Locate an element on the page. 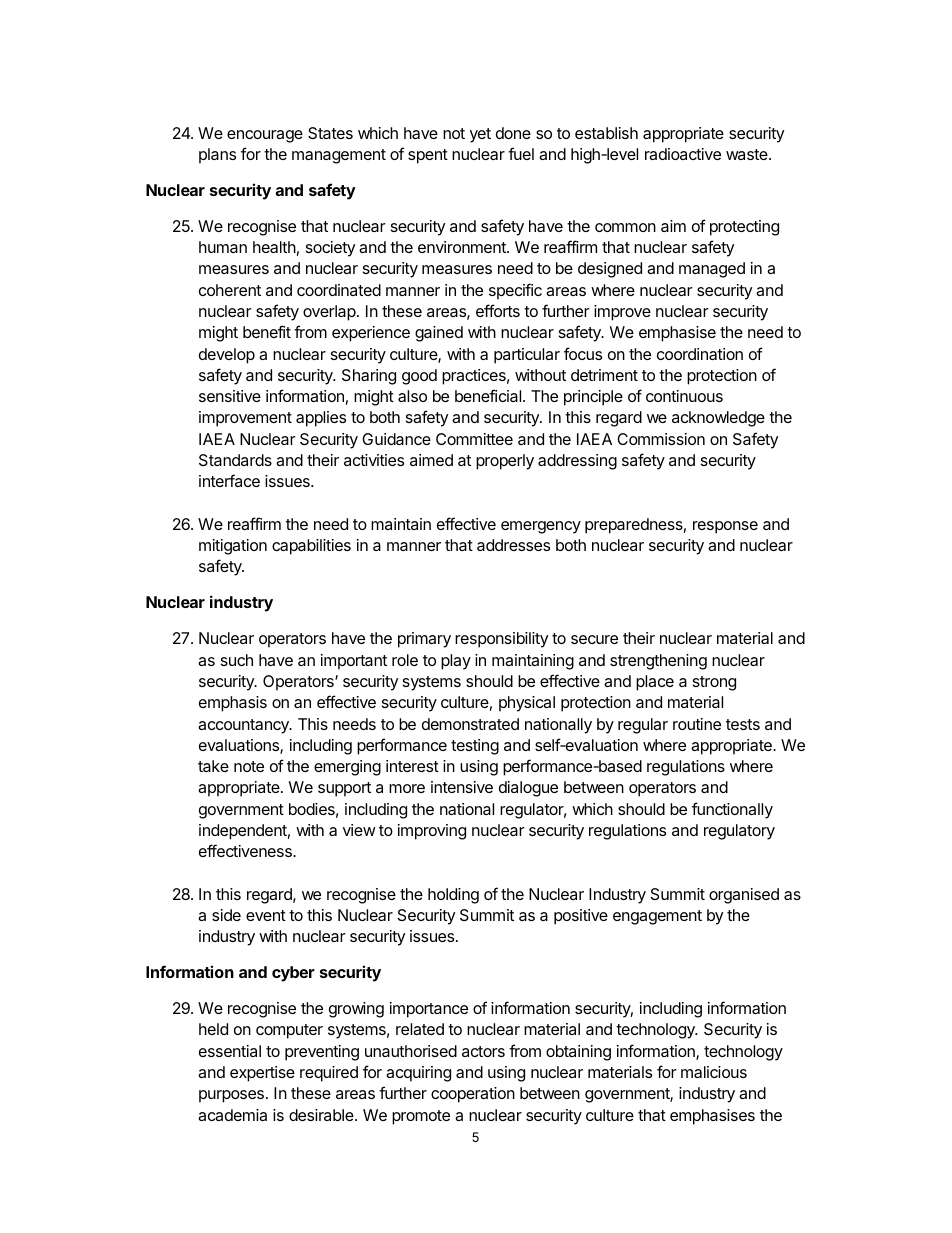  functionally is located at coordinates (732, 810).
